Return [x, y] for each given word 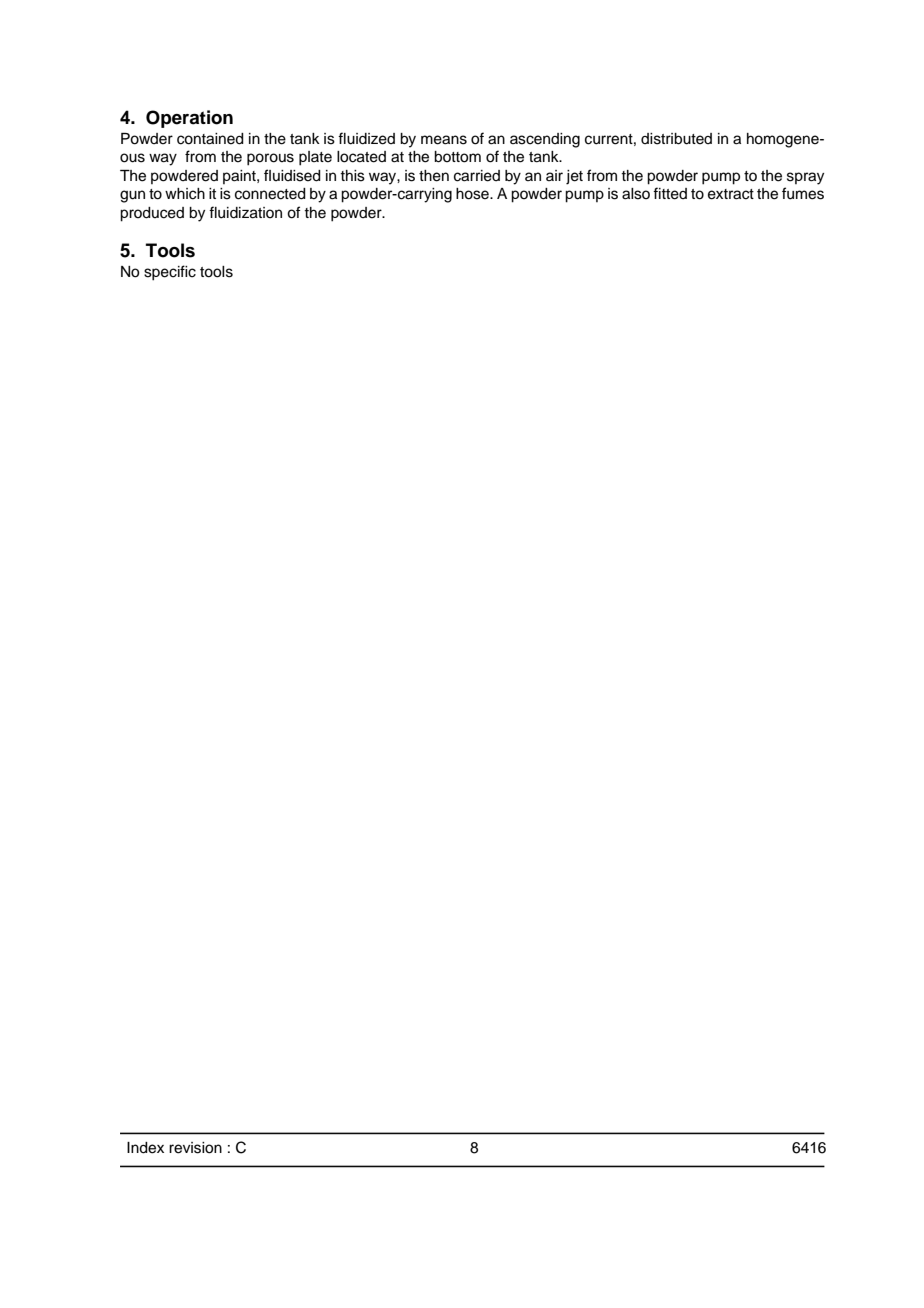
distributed [676, 139]
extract [731, 194]
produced [152, 214]
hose [473, 194]
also [636, 194]
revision [195, 1148]
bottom [457, 157]
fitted [670, 193]
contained [210, 139]
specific [170, 273]
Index [145, 1148]
